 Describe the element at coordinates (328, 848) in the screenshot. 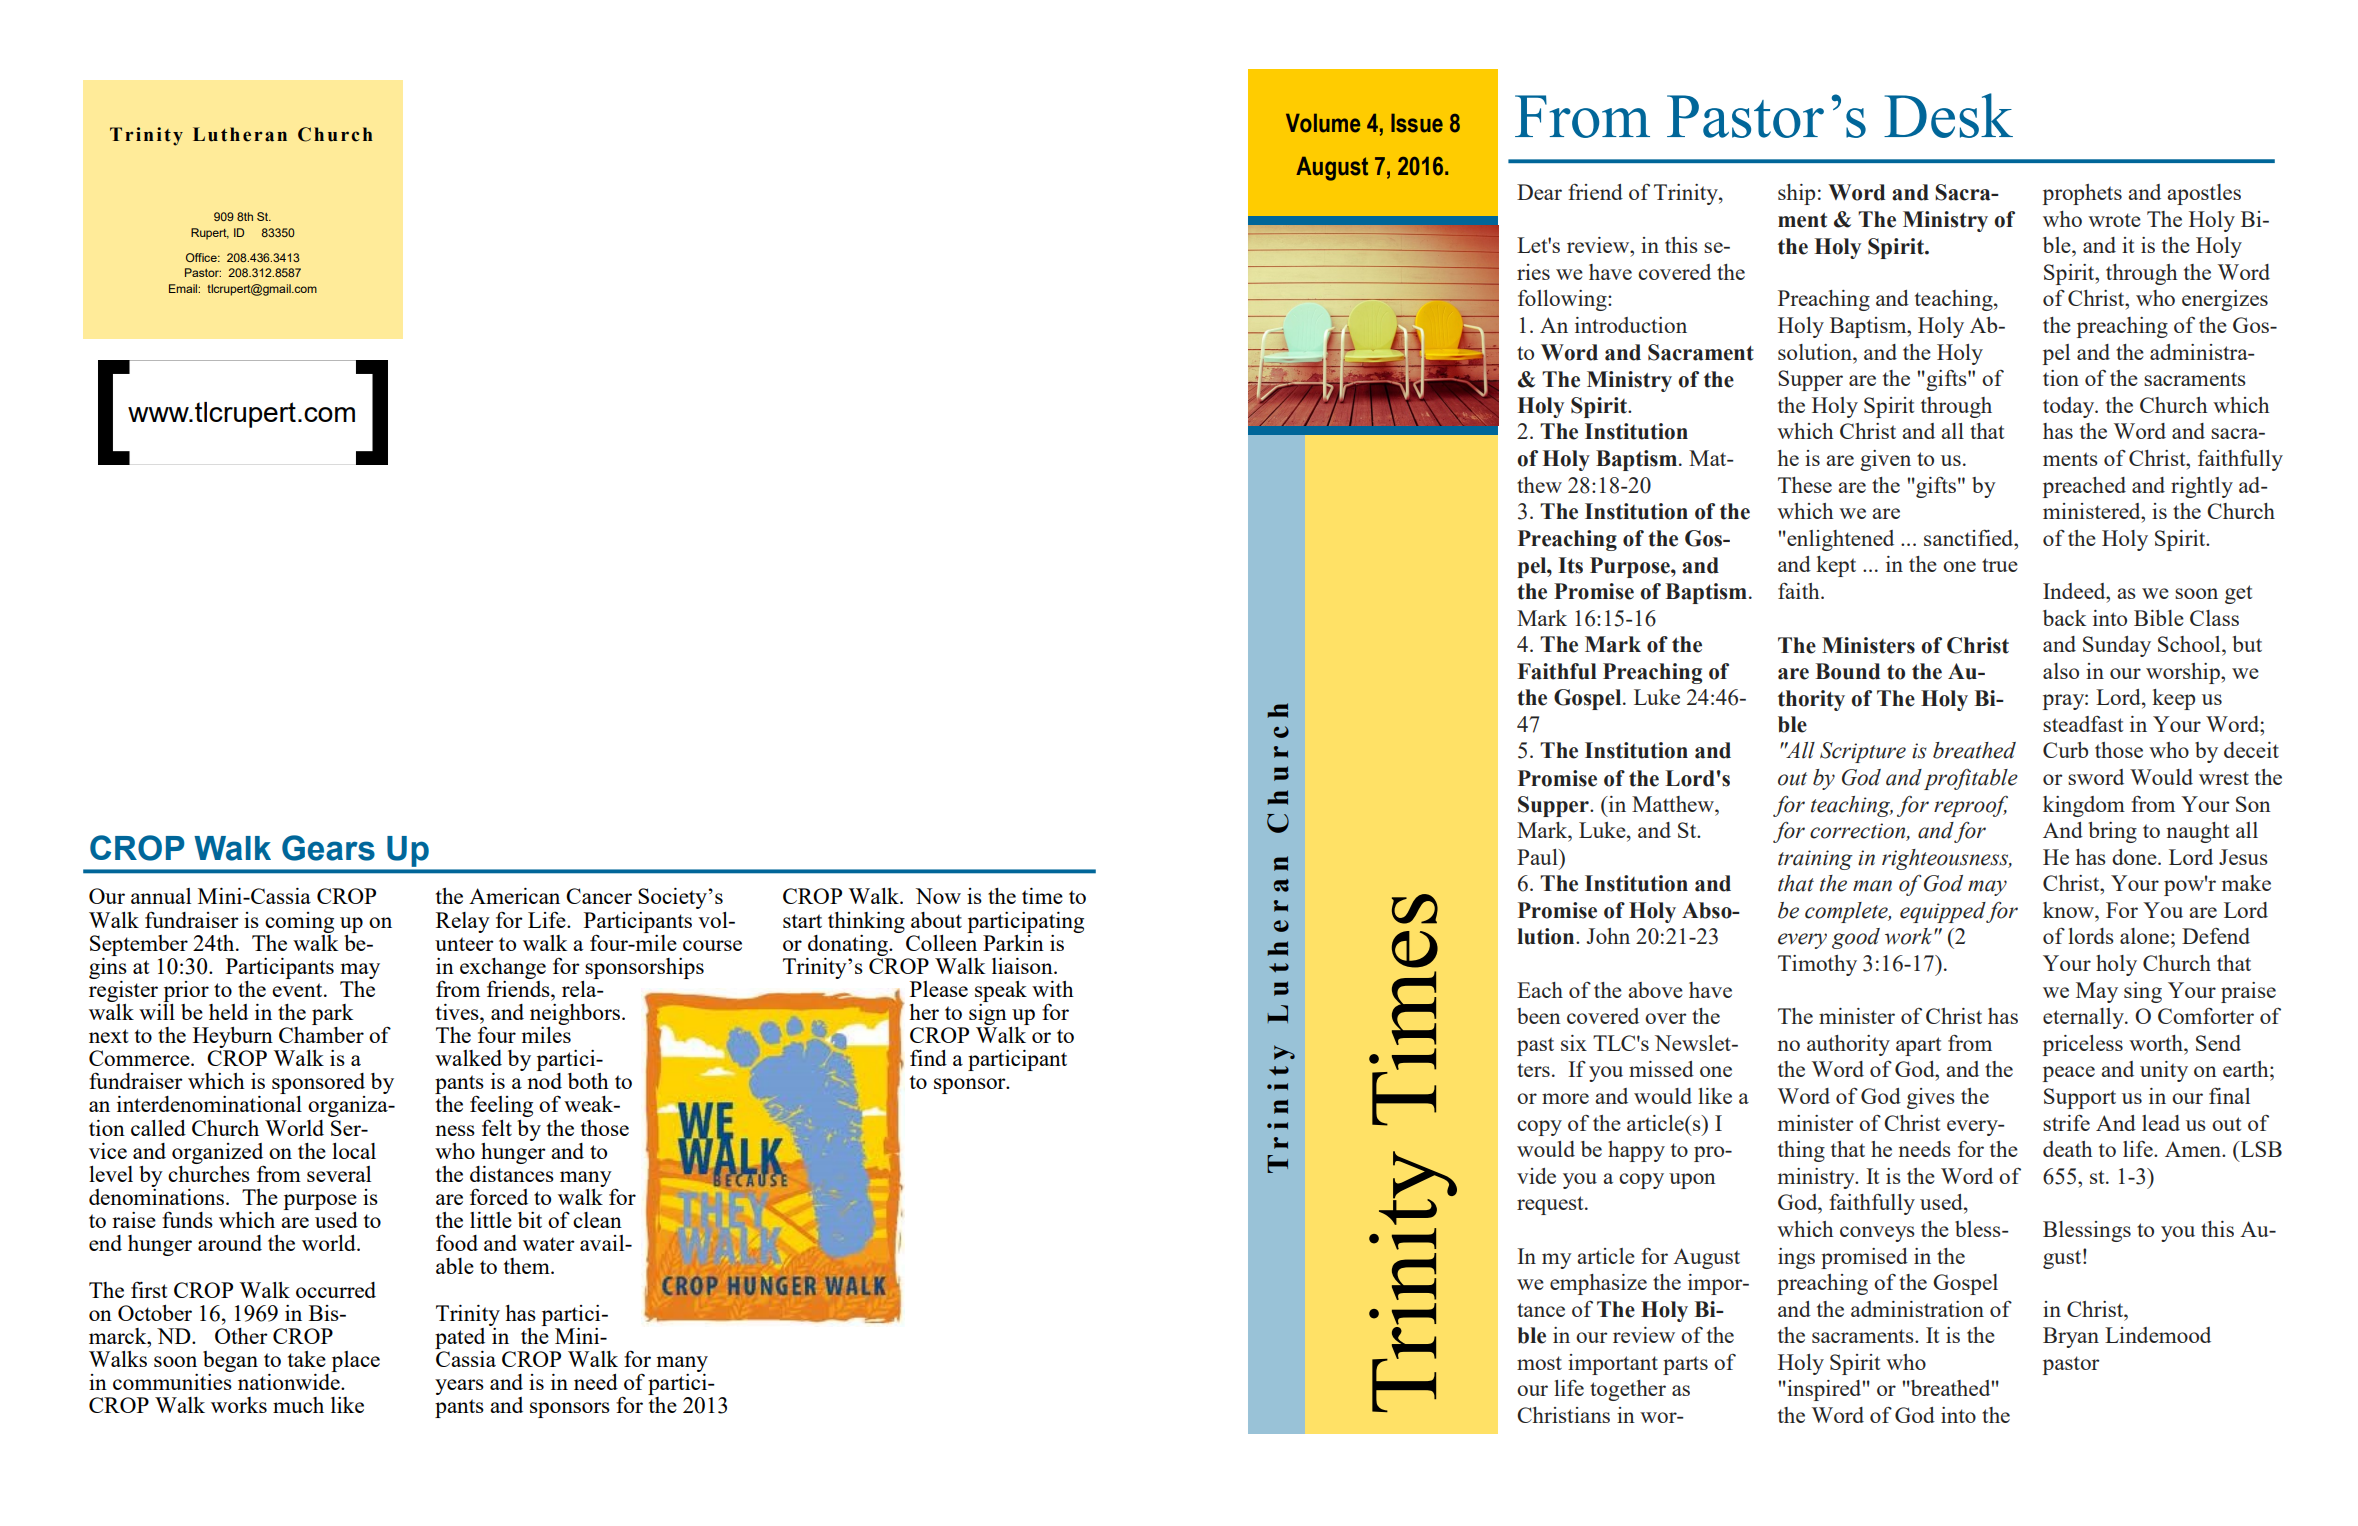

I see `Gears` at that location.
